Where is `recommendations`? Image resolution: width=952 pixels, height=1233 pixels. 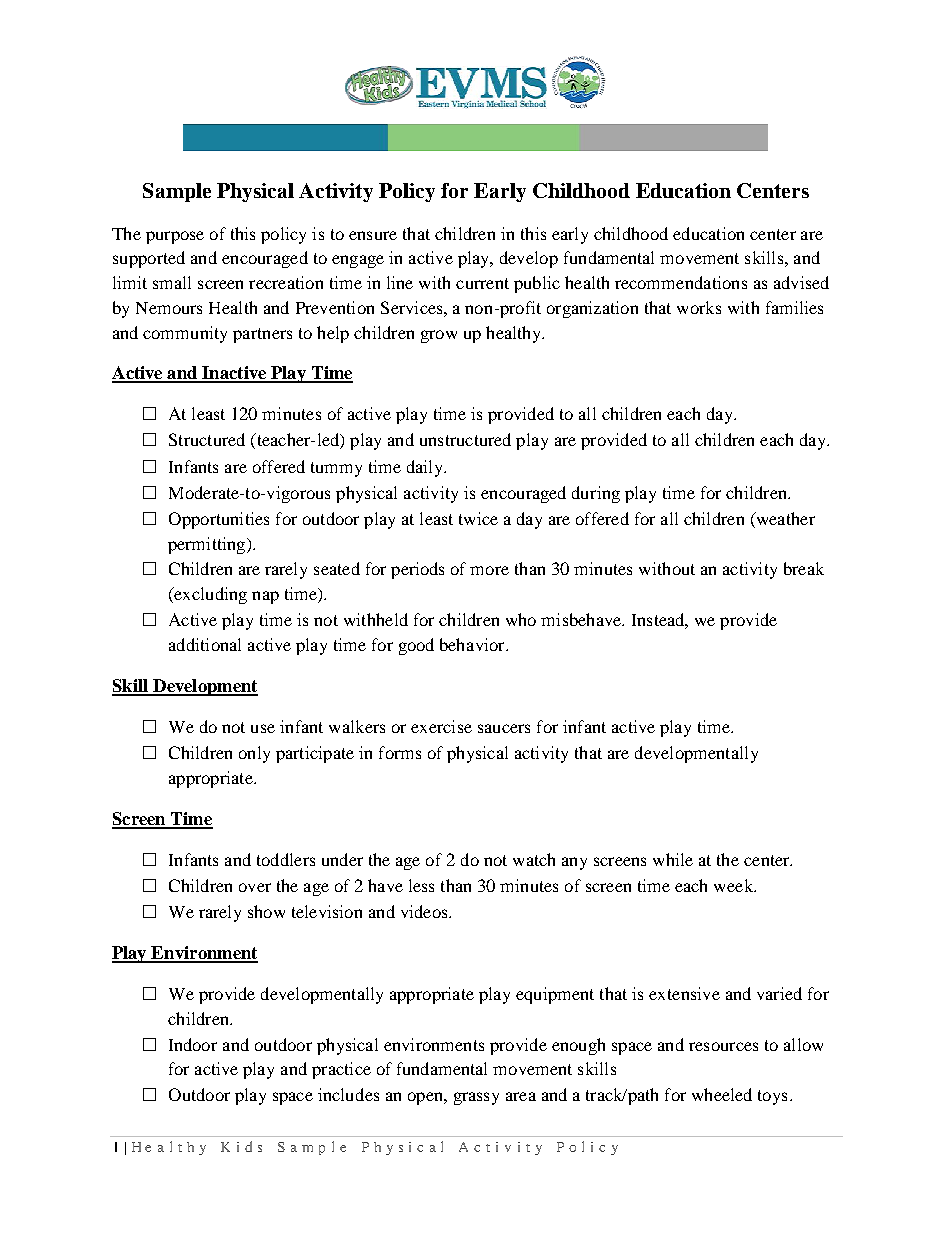
recommendations is located at coordinates (681, 282).
